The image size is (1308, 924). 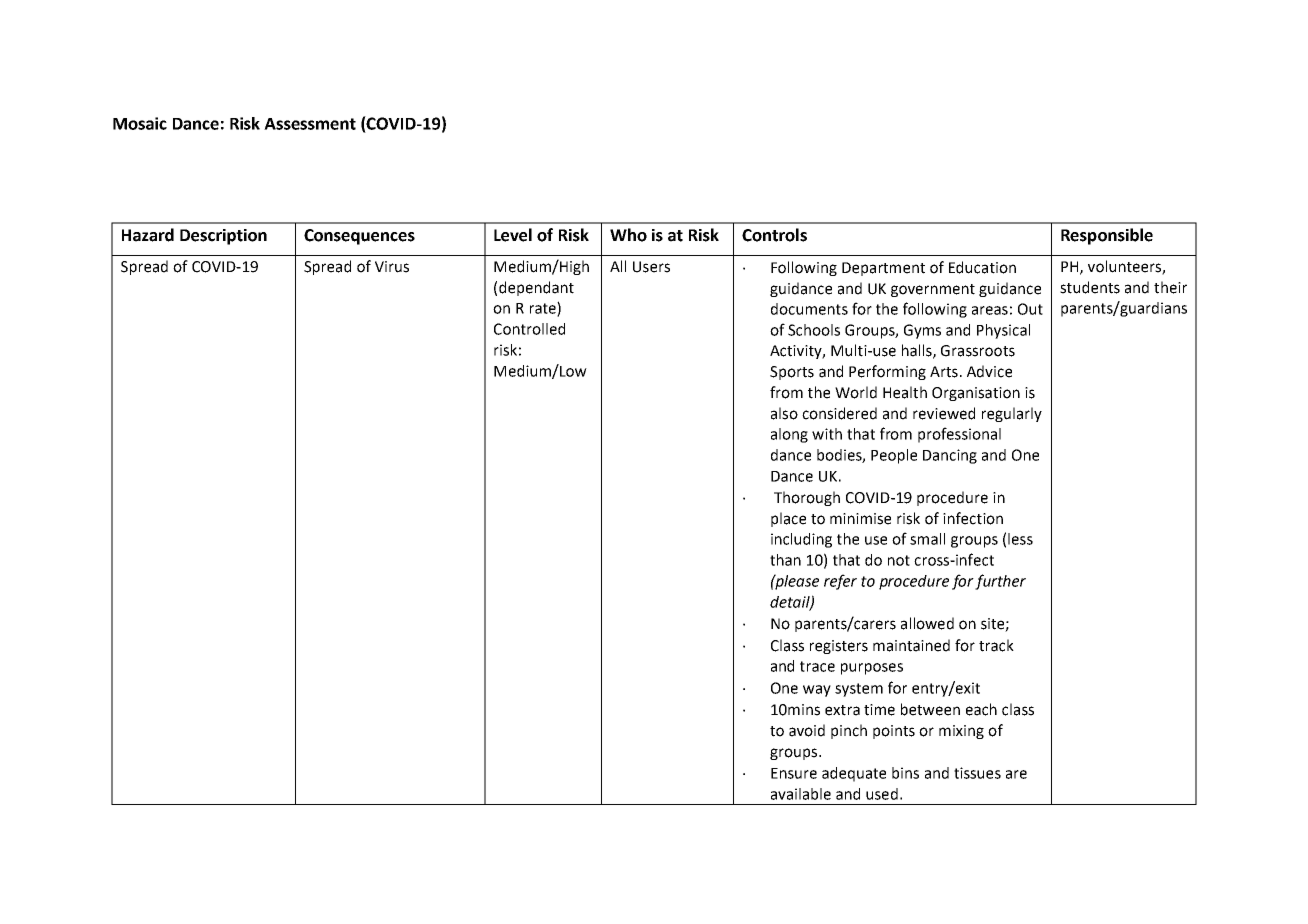 What do you see at coordinates (977, 773) in the page?
I see `tissues` at bounding box center [977, 773].
